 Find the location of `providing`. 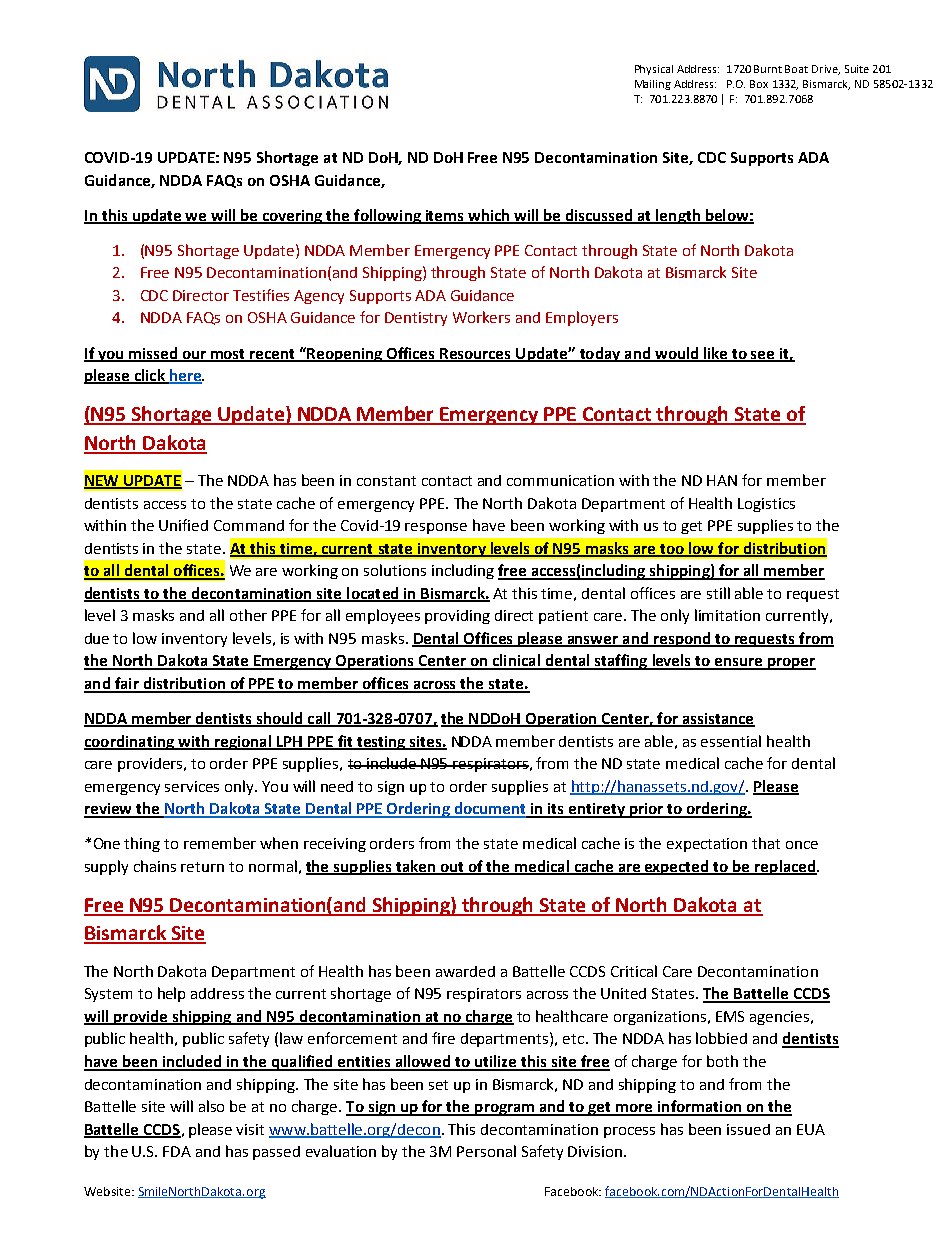

providing is located at coordinates (457, 617).
